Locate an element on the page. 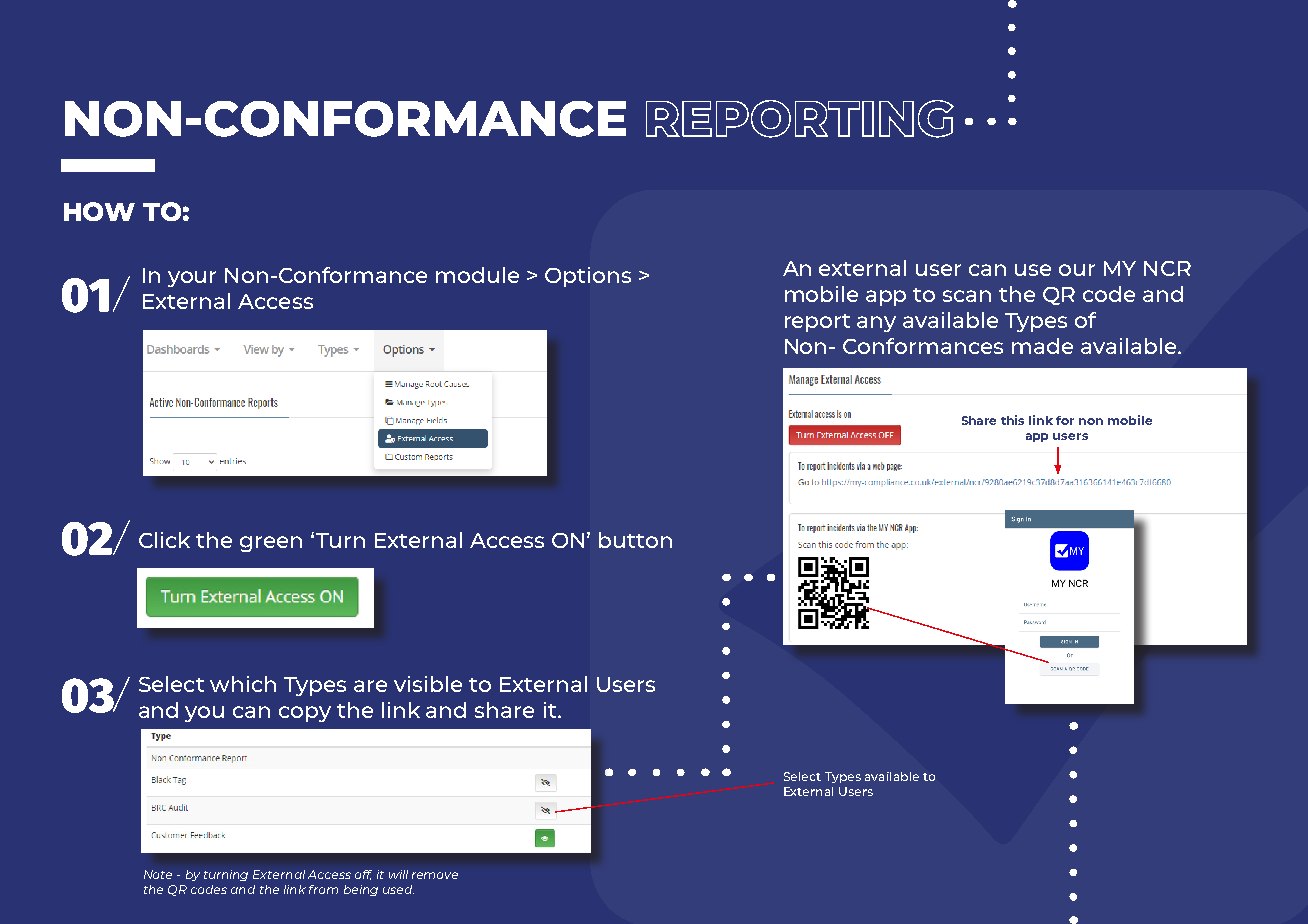  your is located at coordinates (192, 279).
